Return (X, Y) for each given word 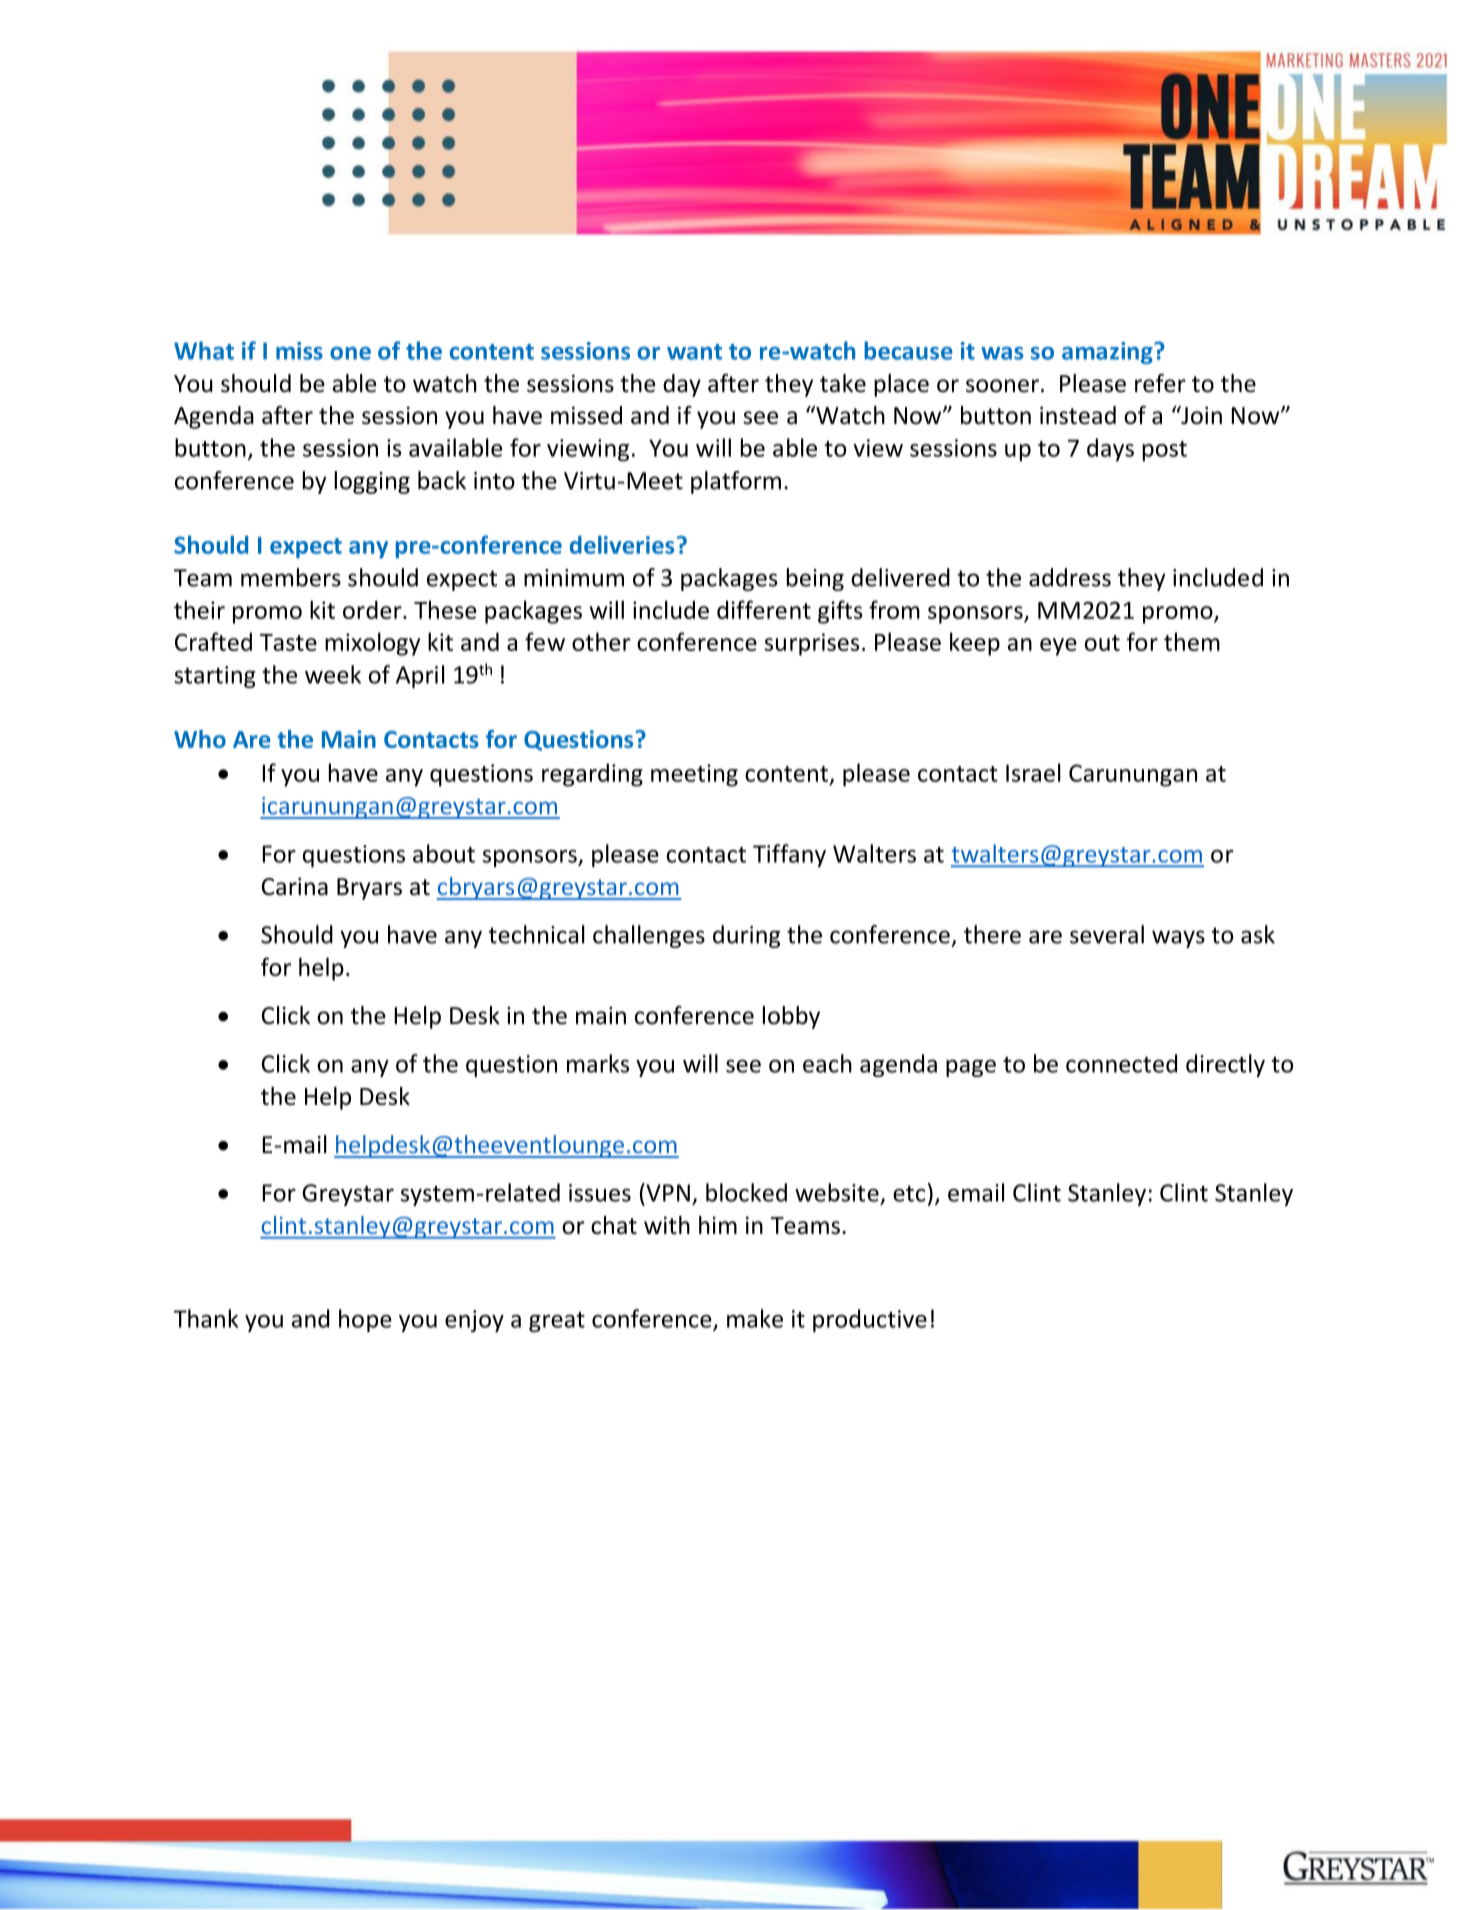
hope (365, 1320)
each (827, 1063)
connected (1121, 1063)
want (694, 352)
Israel (1033, 772)
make (755, 1318)
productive (870, 1320)
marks (598, 1063)
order (373, 609)
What (204, 350)
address (1070, 577)
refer (1160, 383)
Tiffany (789, 855)
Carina (295, 887)
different (764, 609)
